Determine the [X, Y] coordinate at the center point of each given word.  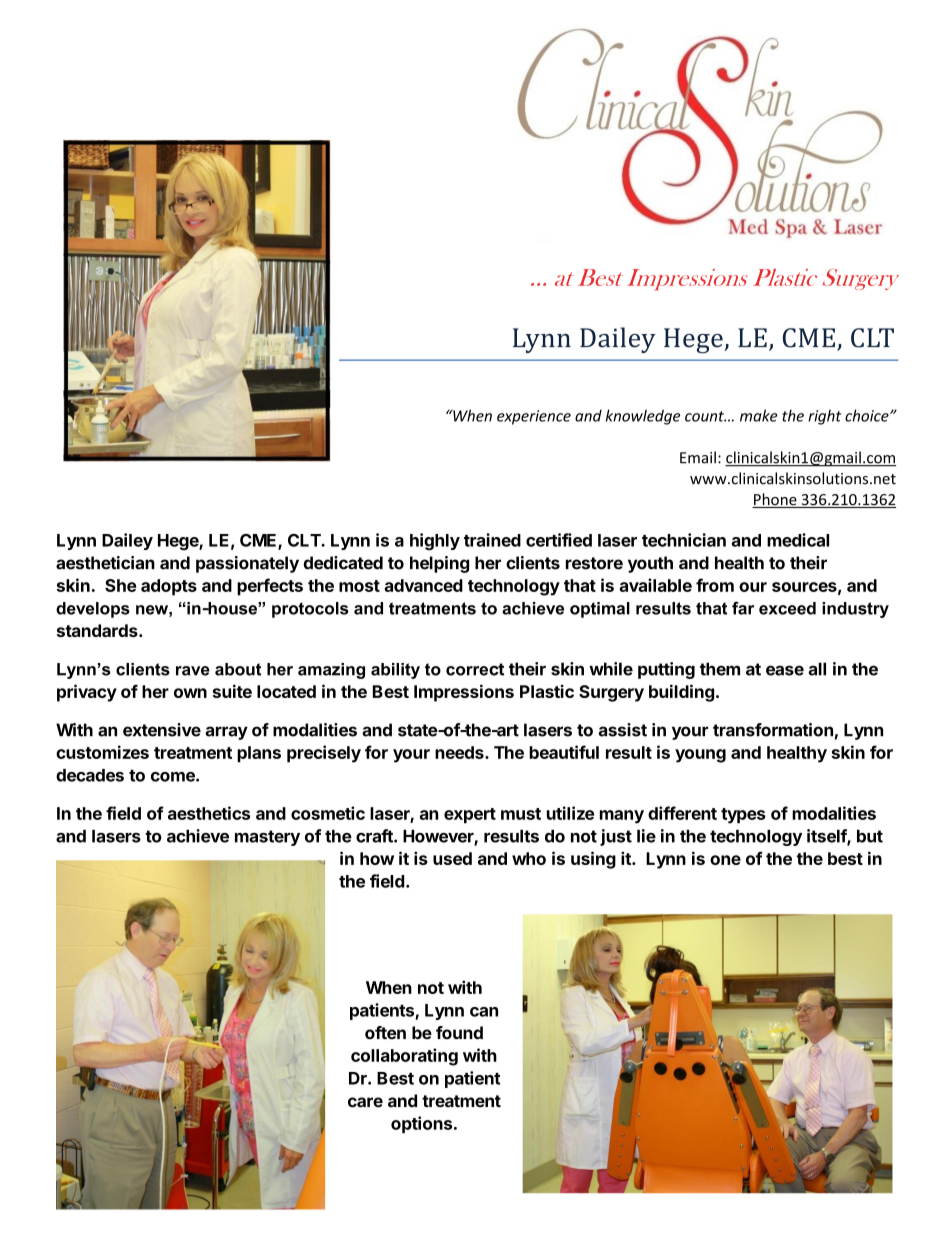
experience [534, 417]
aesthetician [105, 563]
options [423, 1124]
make [759, 415]
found [459, 1033]
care [365, 1102]
